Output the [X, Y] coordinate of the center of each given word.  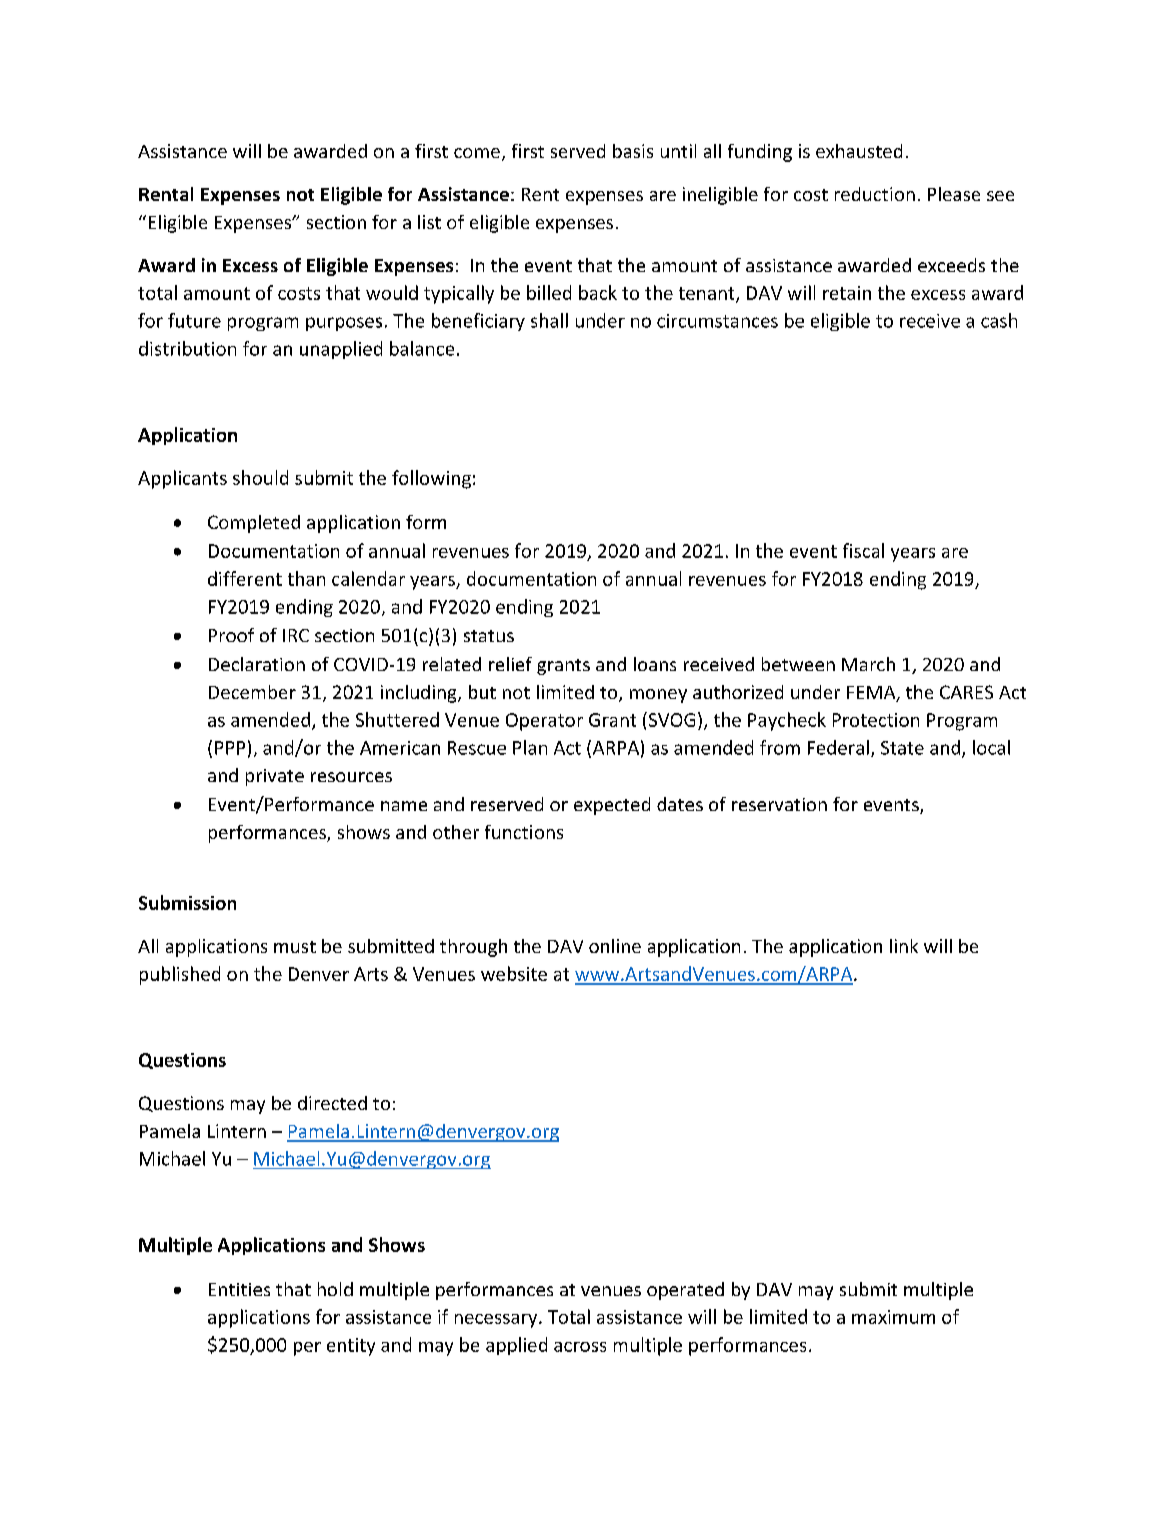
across [580, 1347]
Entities [239, 1289]
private [275, 777]
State [902, 748]
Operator [544, 722]
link [904, 946]
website [514, 973]
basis [633, 151]
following [431, 479]
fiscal [863, 550]
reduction [875, 194]
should [260, 477]
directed [332, 1103]
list [429, 222]
